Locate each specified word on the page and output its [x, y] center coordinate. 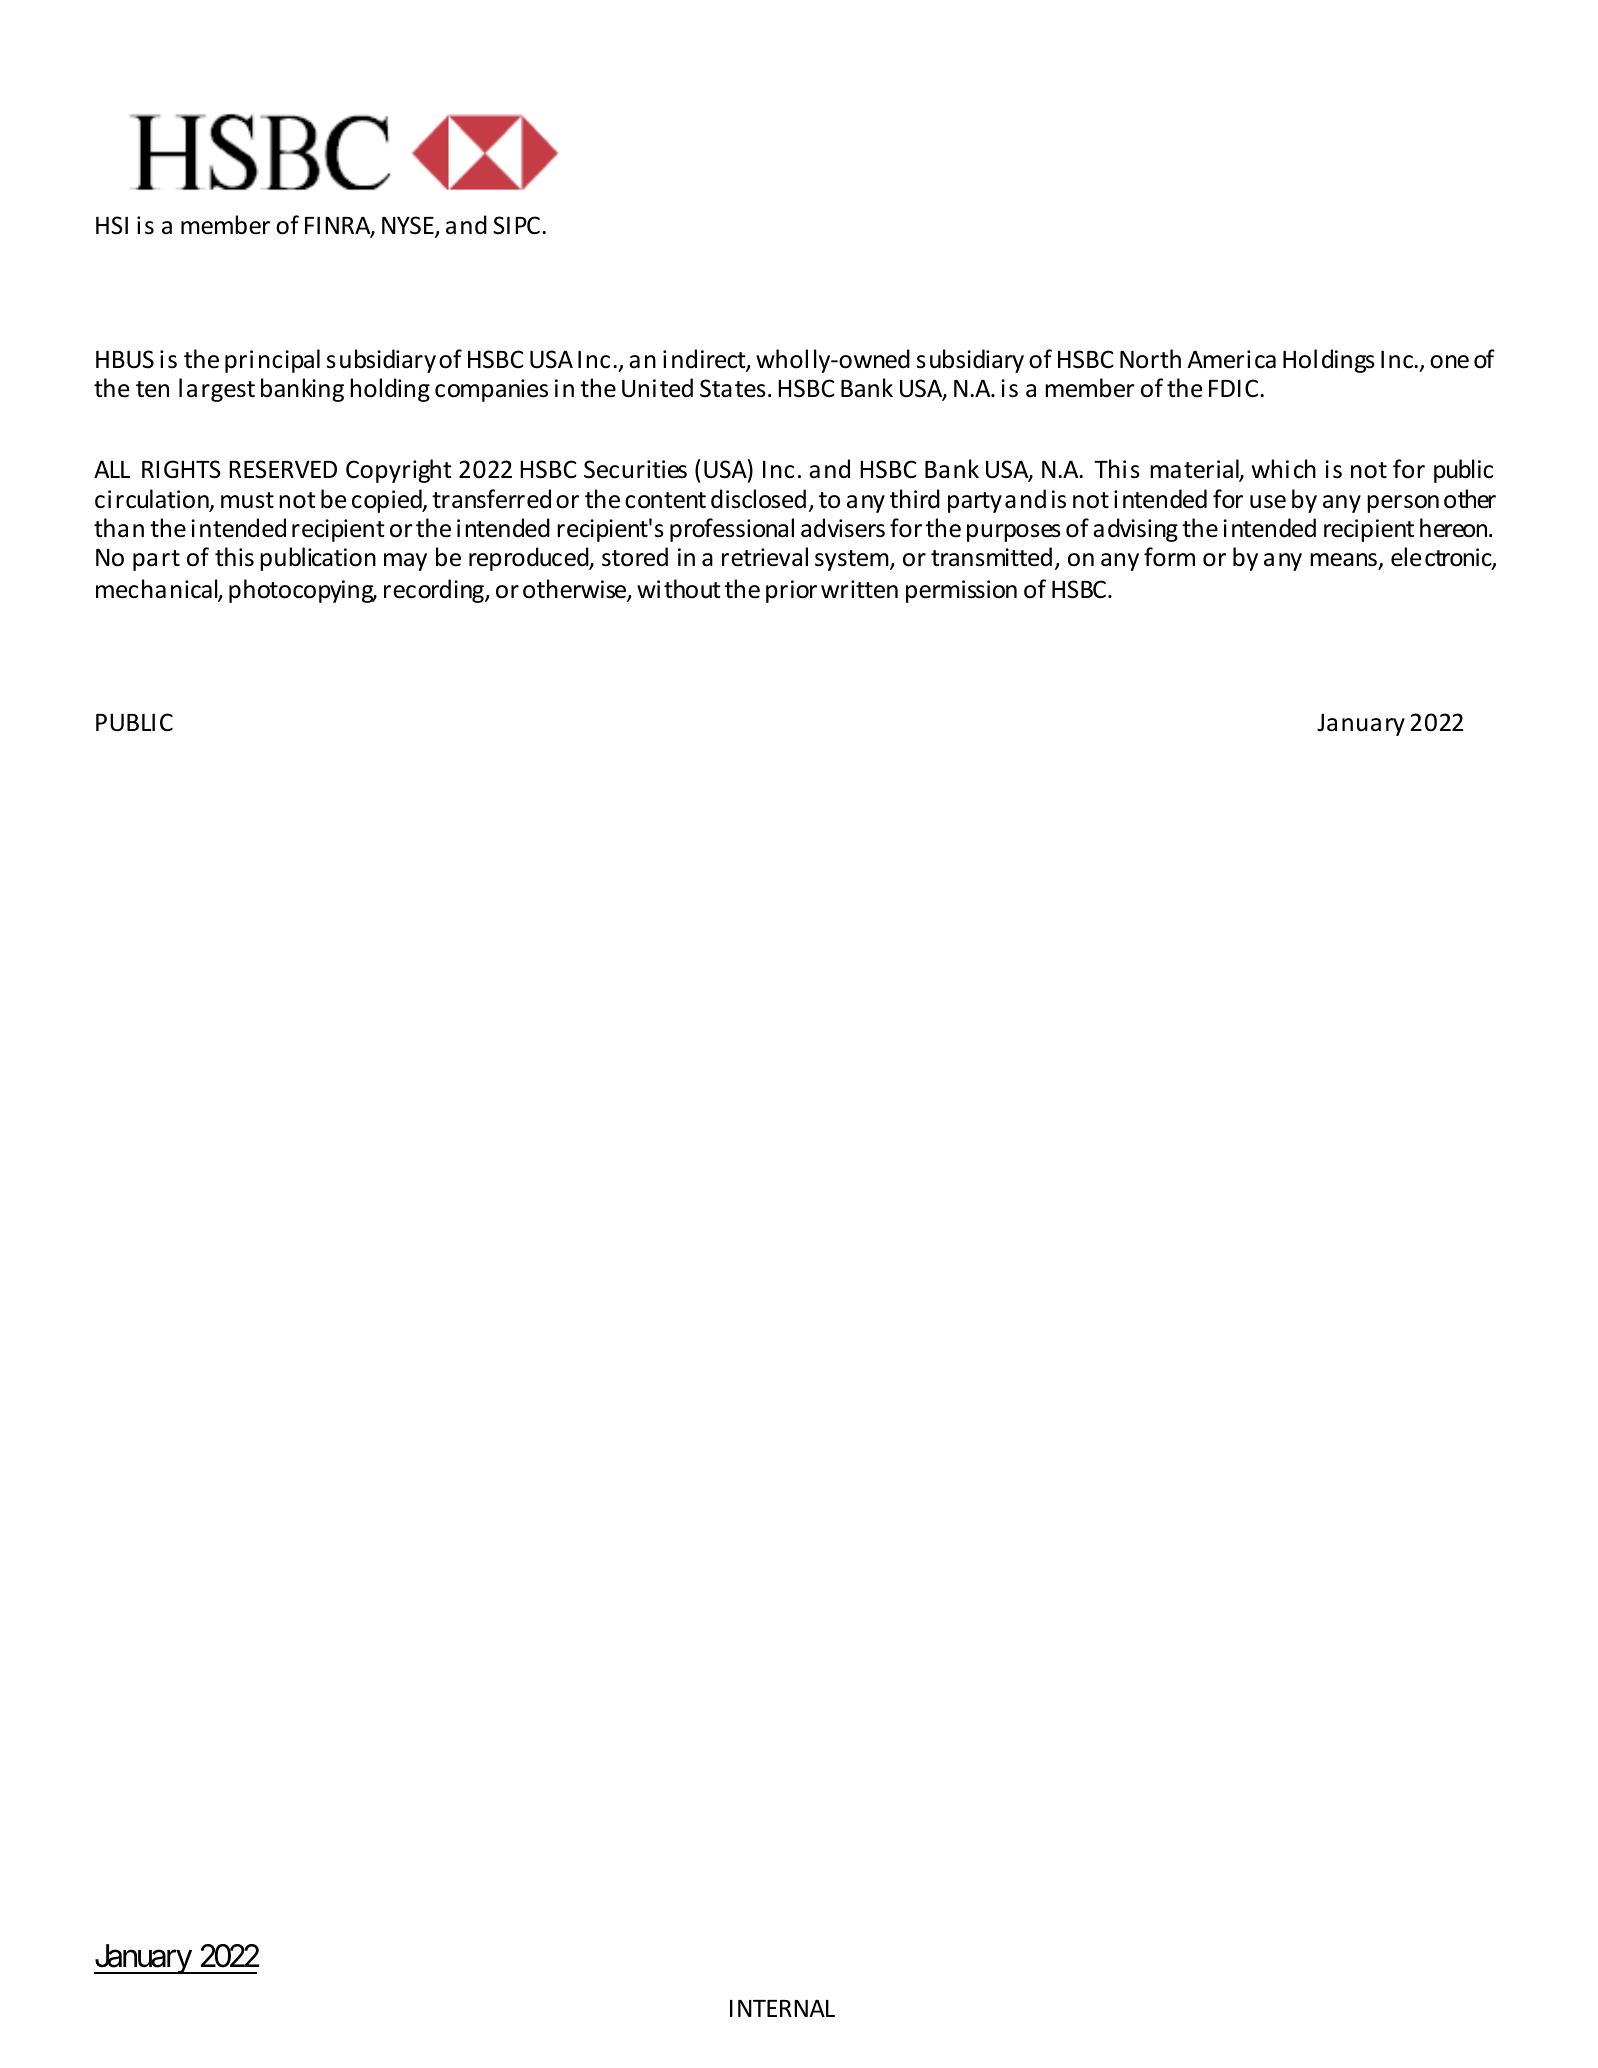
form [1169, 557]
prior [791, 591]
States [733, 388]
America [1231, 359]
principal [272, 361]
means [1343, 560]
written [859, 589]
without [678, 589]
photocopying [302, 591]
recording [435, 591]
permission [961, 591]
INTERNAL [782, 2008]
